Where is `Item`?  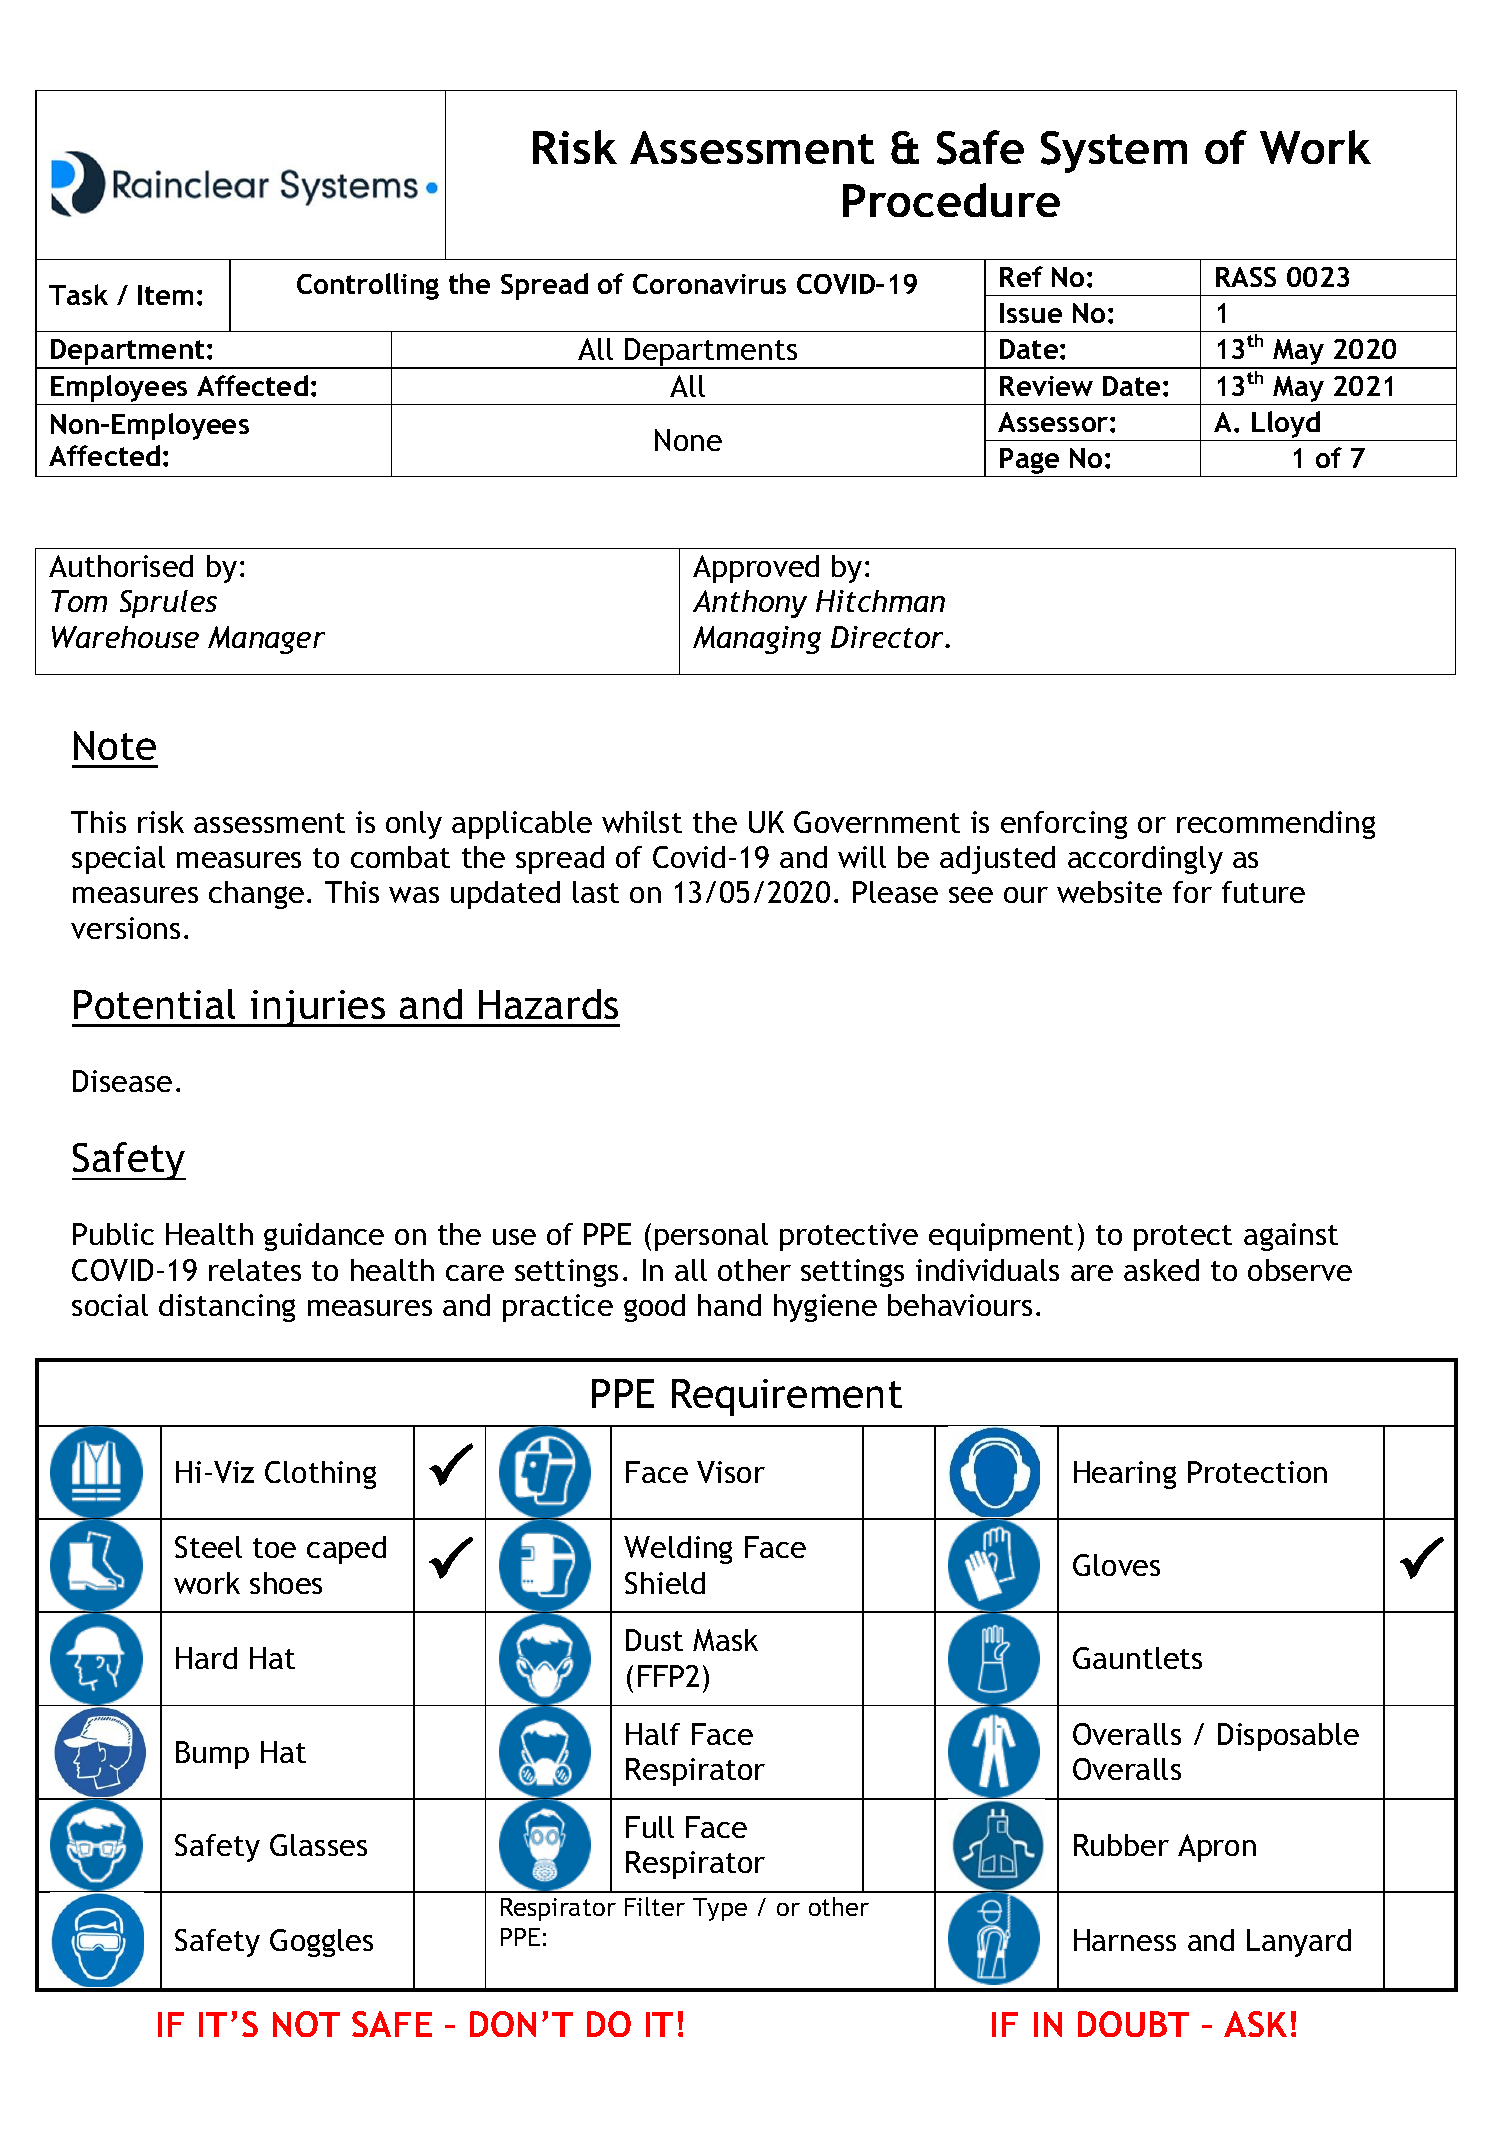 Item is located at coordinates (165, 295).
